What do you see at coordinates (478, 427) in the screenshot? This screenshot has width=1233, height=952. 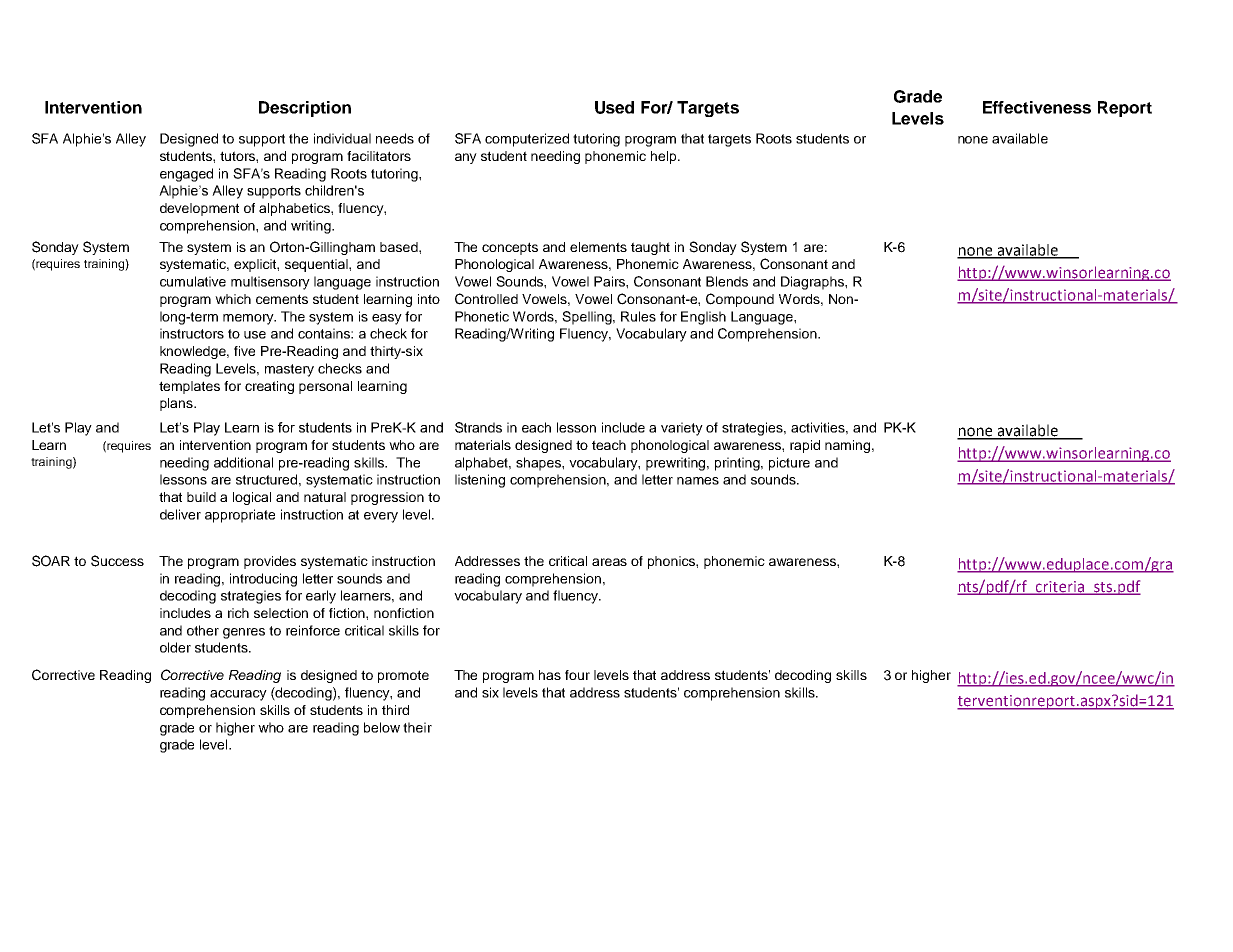 I see `Strands` at bounding box center [478, 427].
